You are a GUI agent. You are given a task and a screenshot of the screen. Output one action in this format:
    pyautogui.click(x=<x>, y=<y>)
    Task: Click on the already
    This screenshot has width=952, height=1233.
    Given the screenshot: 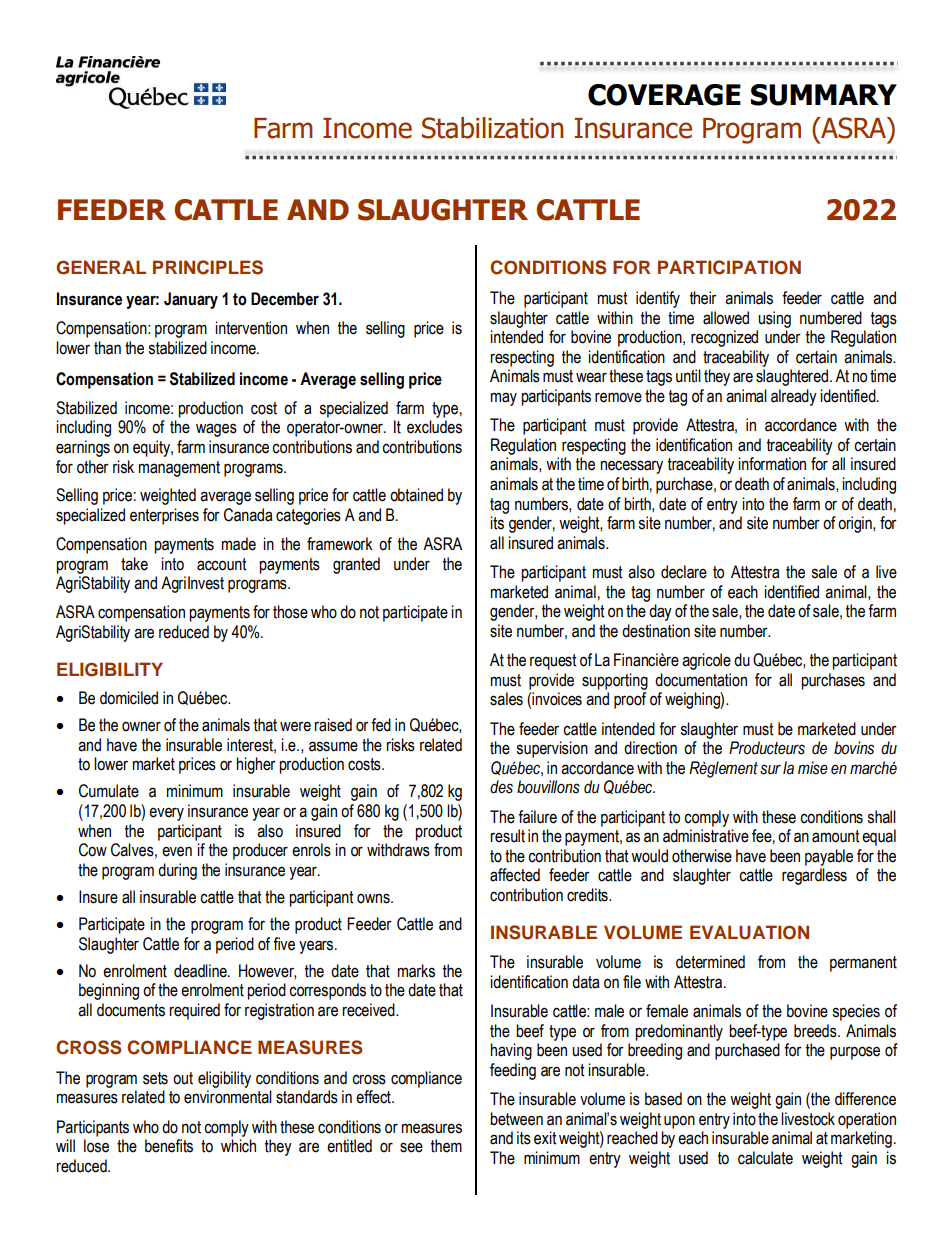 What is the action you would take?
    pyautogui.click(x=794, y=397)
